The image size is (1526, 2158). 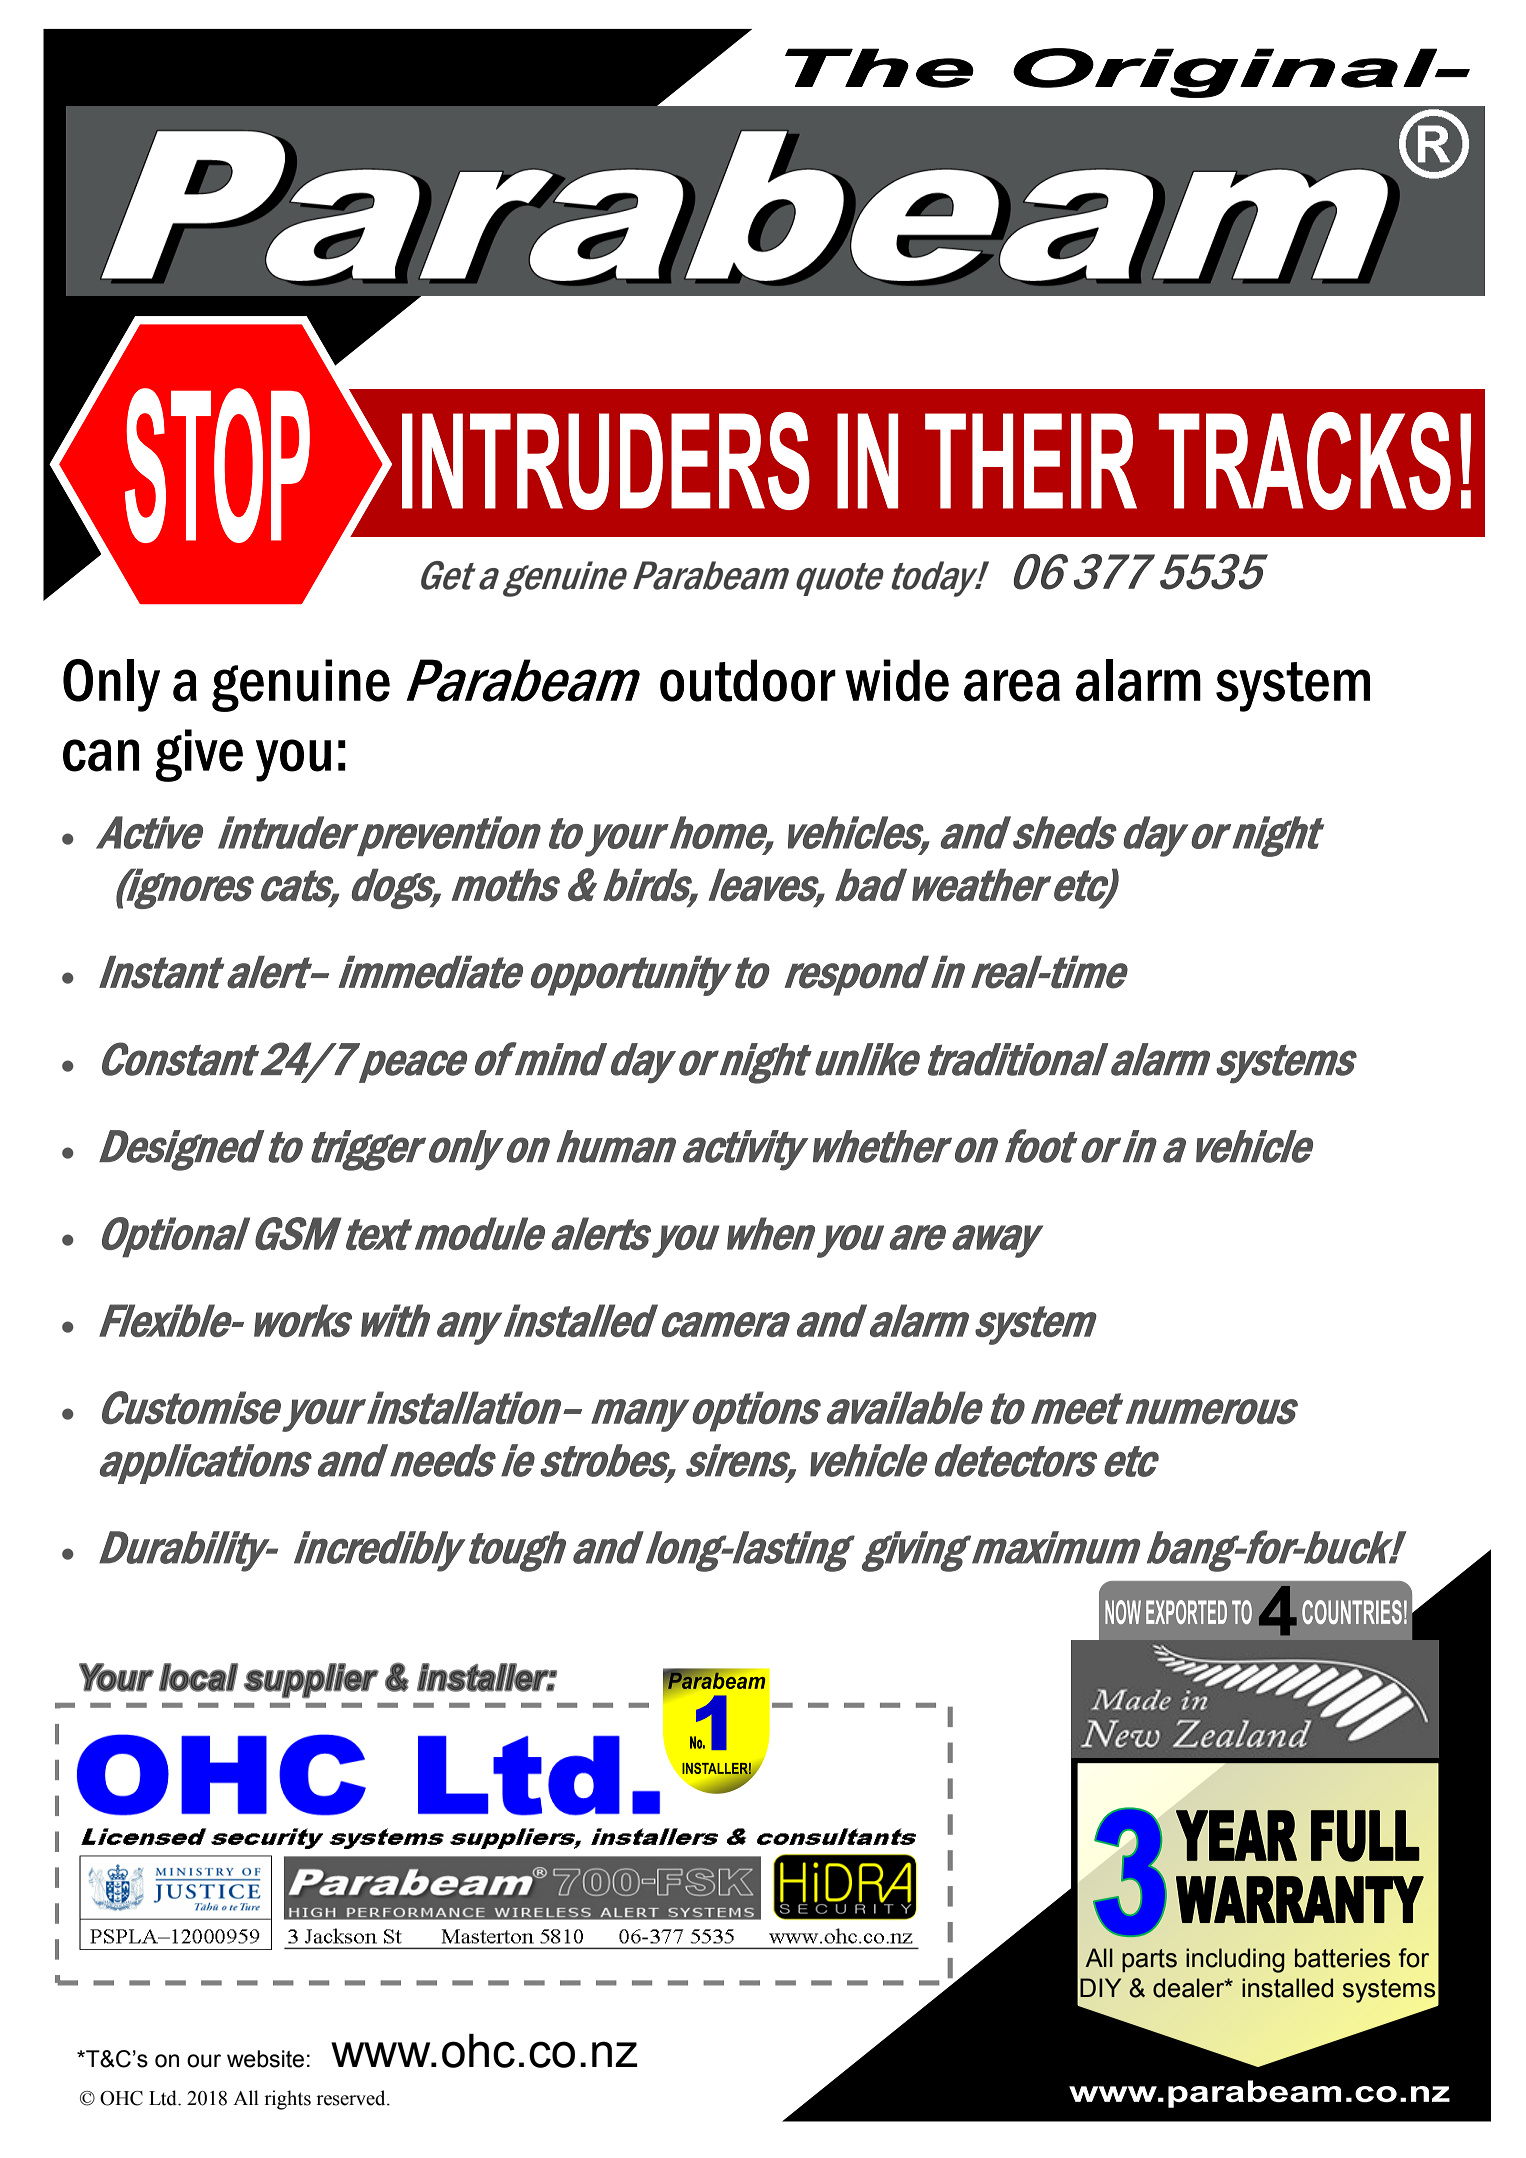 I want to click on Ltd, so click(x=164, y=2098).
